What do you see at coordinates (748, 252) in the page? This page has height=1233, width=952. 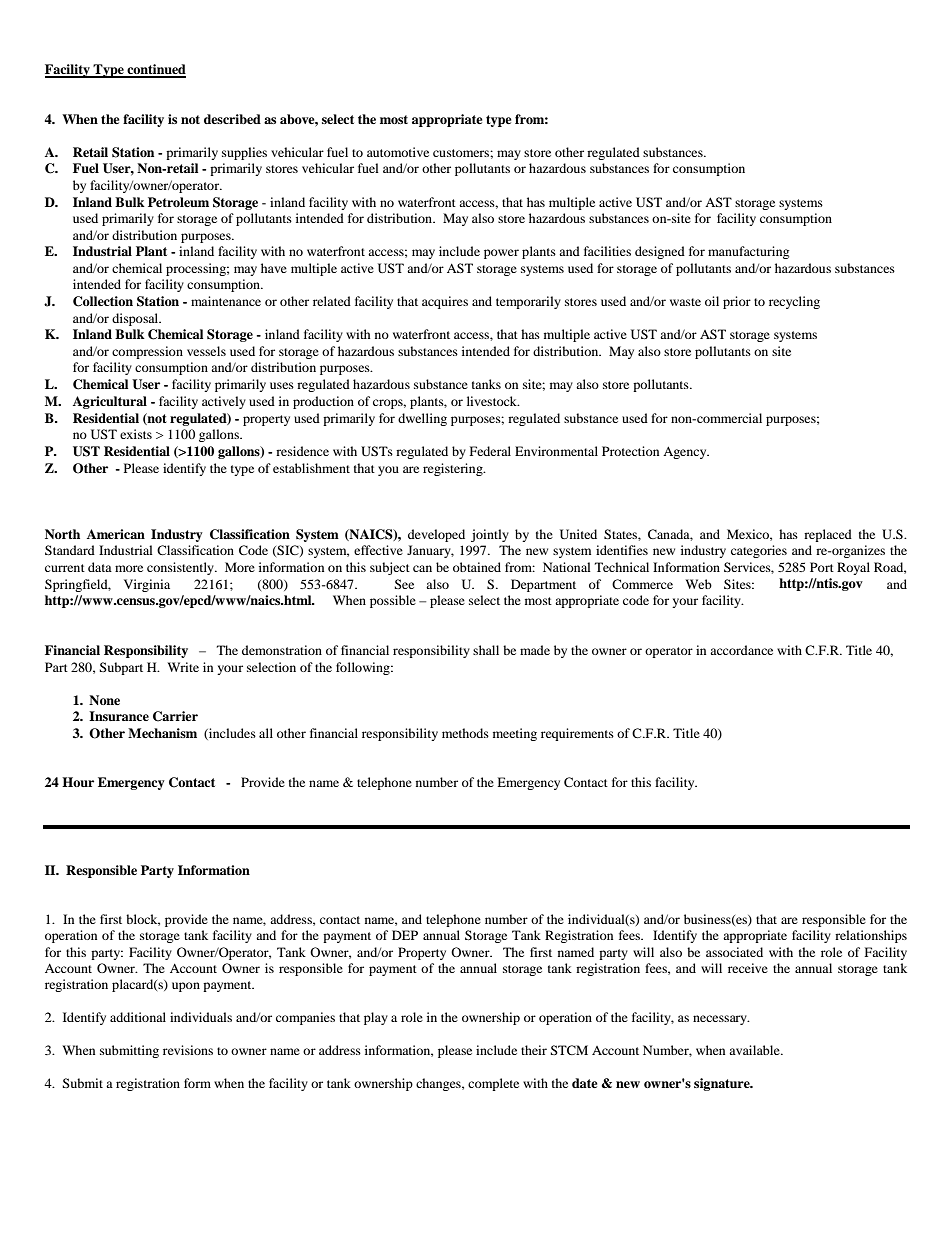 I see `manufacturing` at bounding box center [748, 252].
